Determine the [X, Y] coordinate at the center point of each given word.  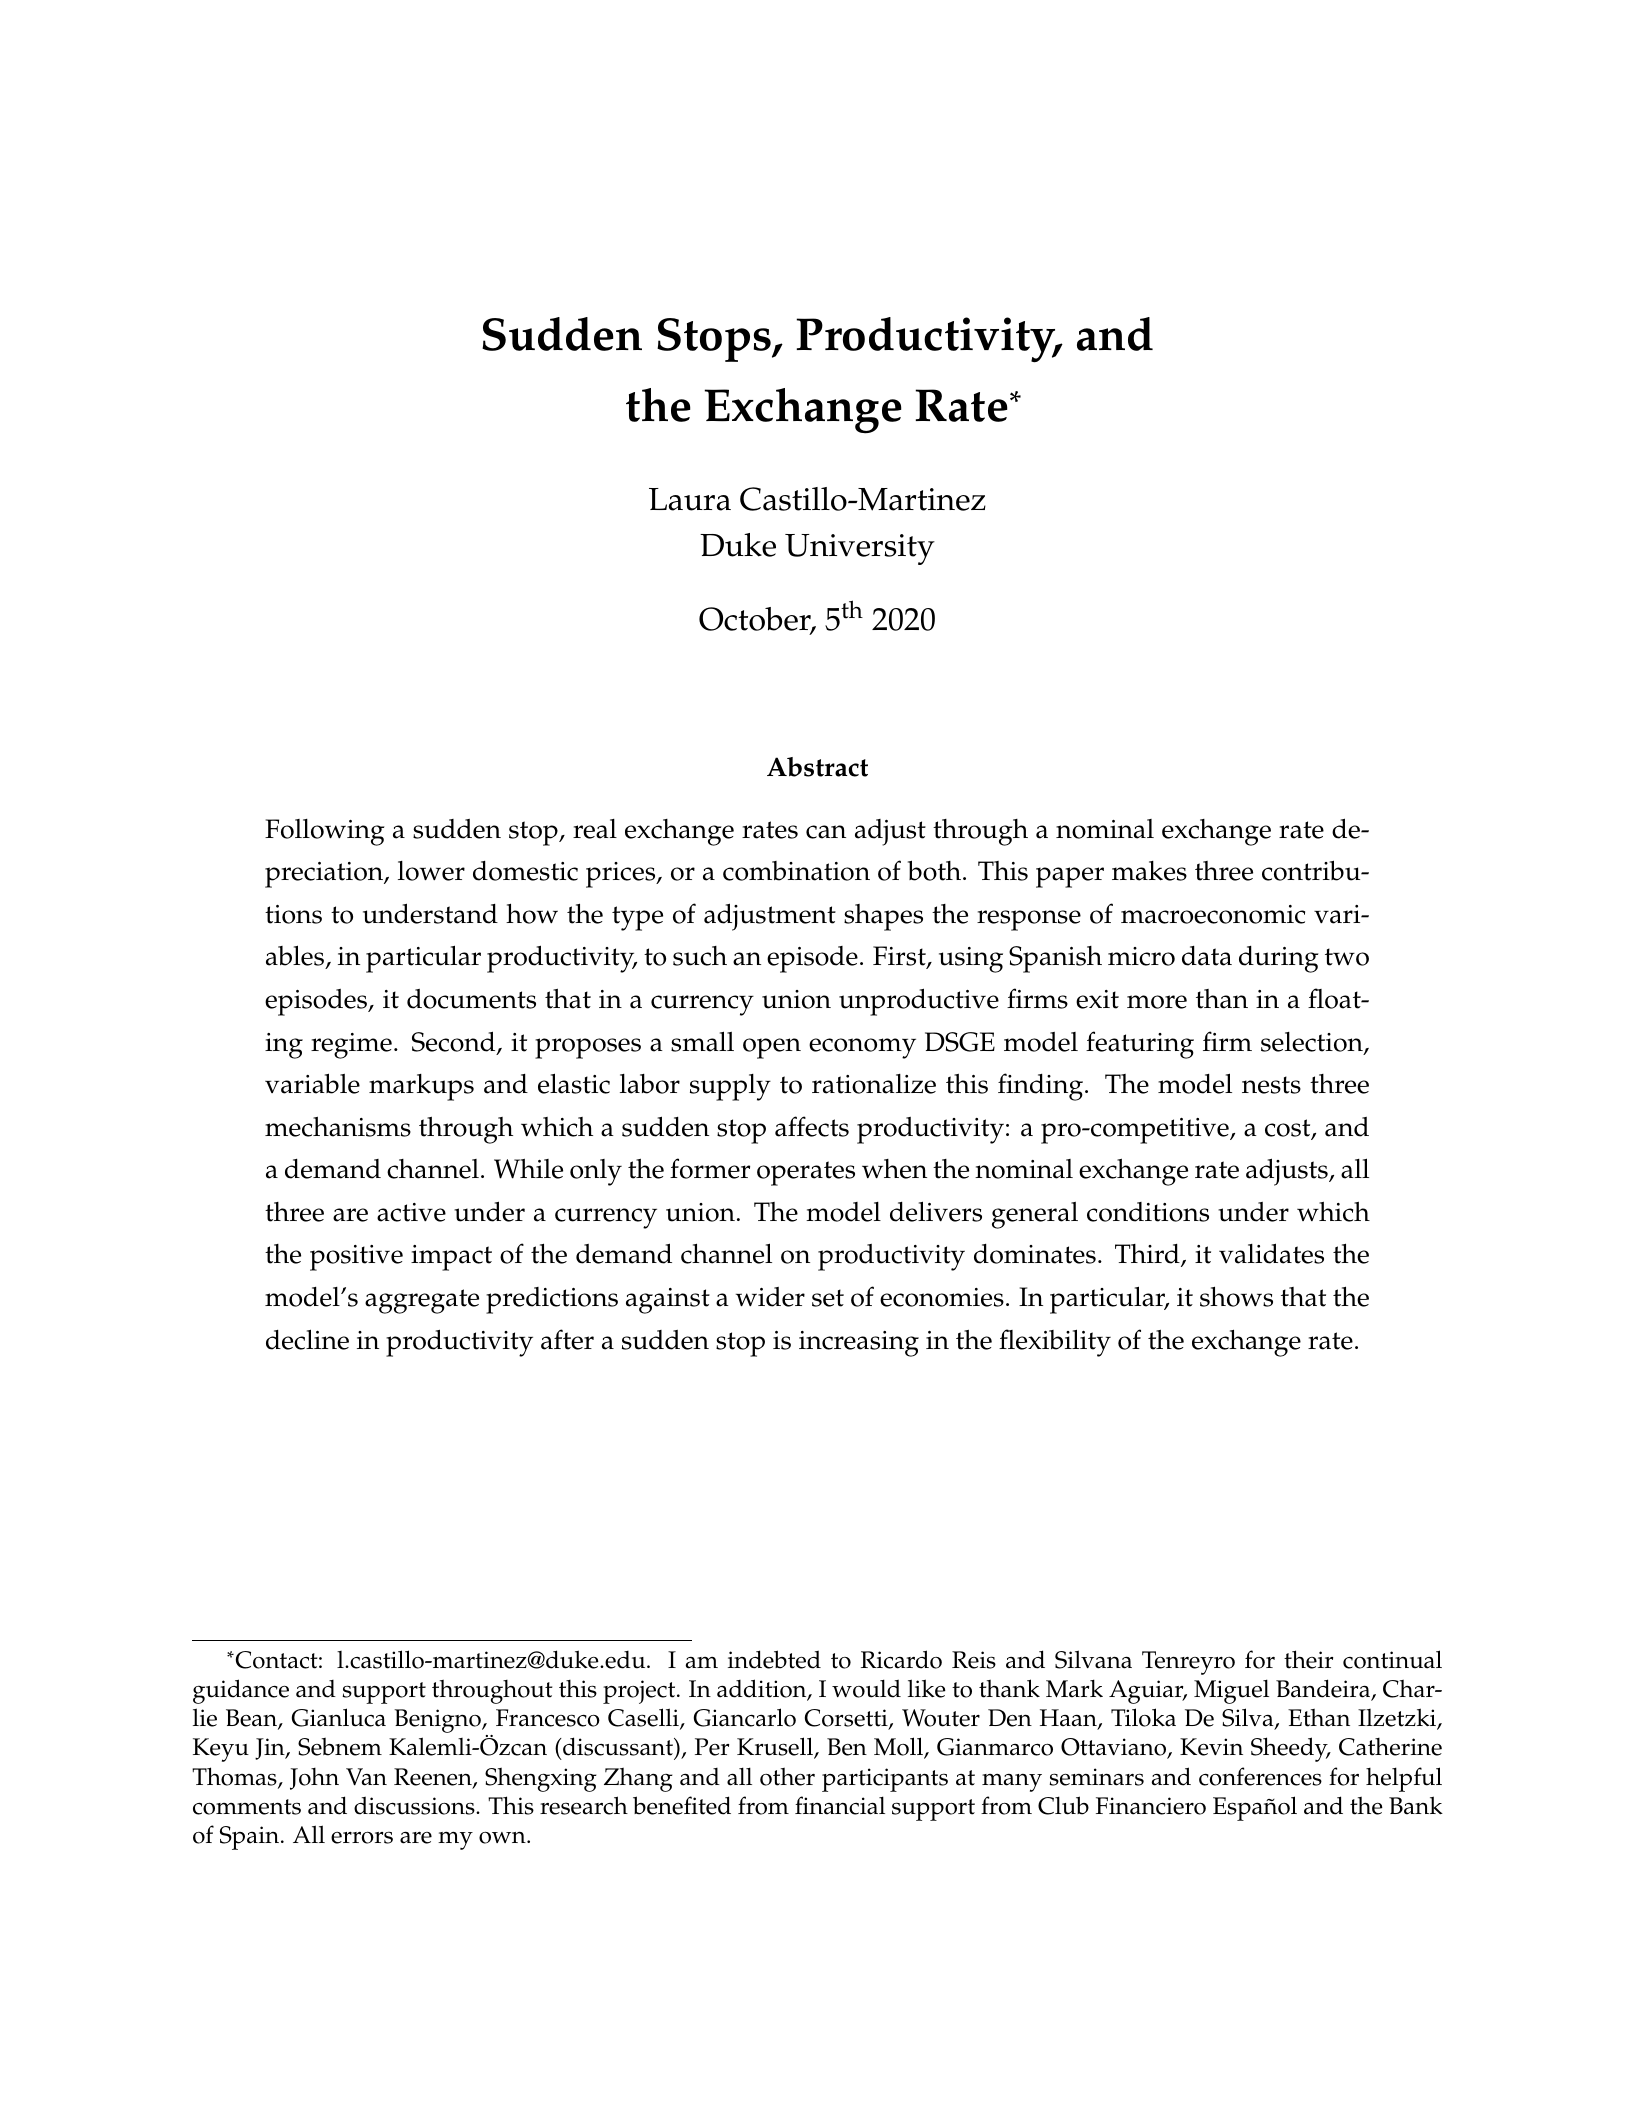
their [1308, 1659]
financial [840, 1805]
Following [325, 832]
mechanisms [338, 1127]
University [860, 549]
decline [307, 1339]
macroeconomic [1213, 914]
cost [1289, 1129]
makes [1149, 871]
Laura [690, 499]
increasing [859, 1344]
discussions [415, 1805]
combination [796, 871]
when [894, 1169]
